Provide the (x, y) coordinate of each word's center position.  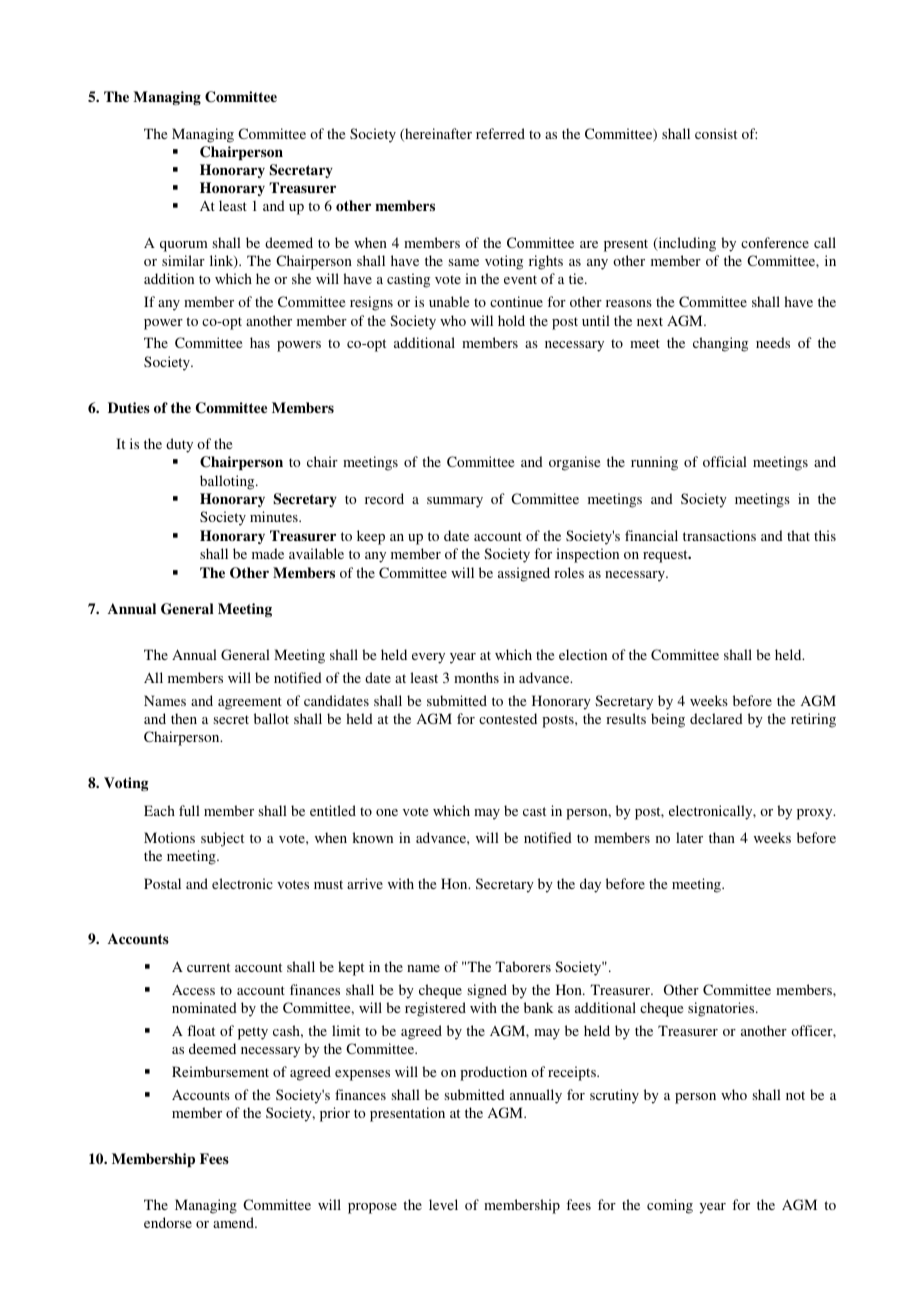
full (189, 810)
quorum (184, 246)
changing (720, 344)
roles (569, 572)
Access (193, 989)
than (722, 837)
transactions (719, 535)
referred (500, 133)
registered (435, 1009)
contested (508, 718)
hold (511, 320)
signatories (722, 1009)
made (268, 553)
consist (716, 133)
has (260, 342)
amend (234, 1222)
